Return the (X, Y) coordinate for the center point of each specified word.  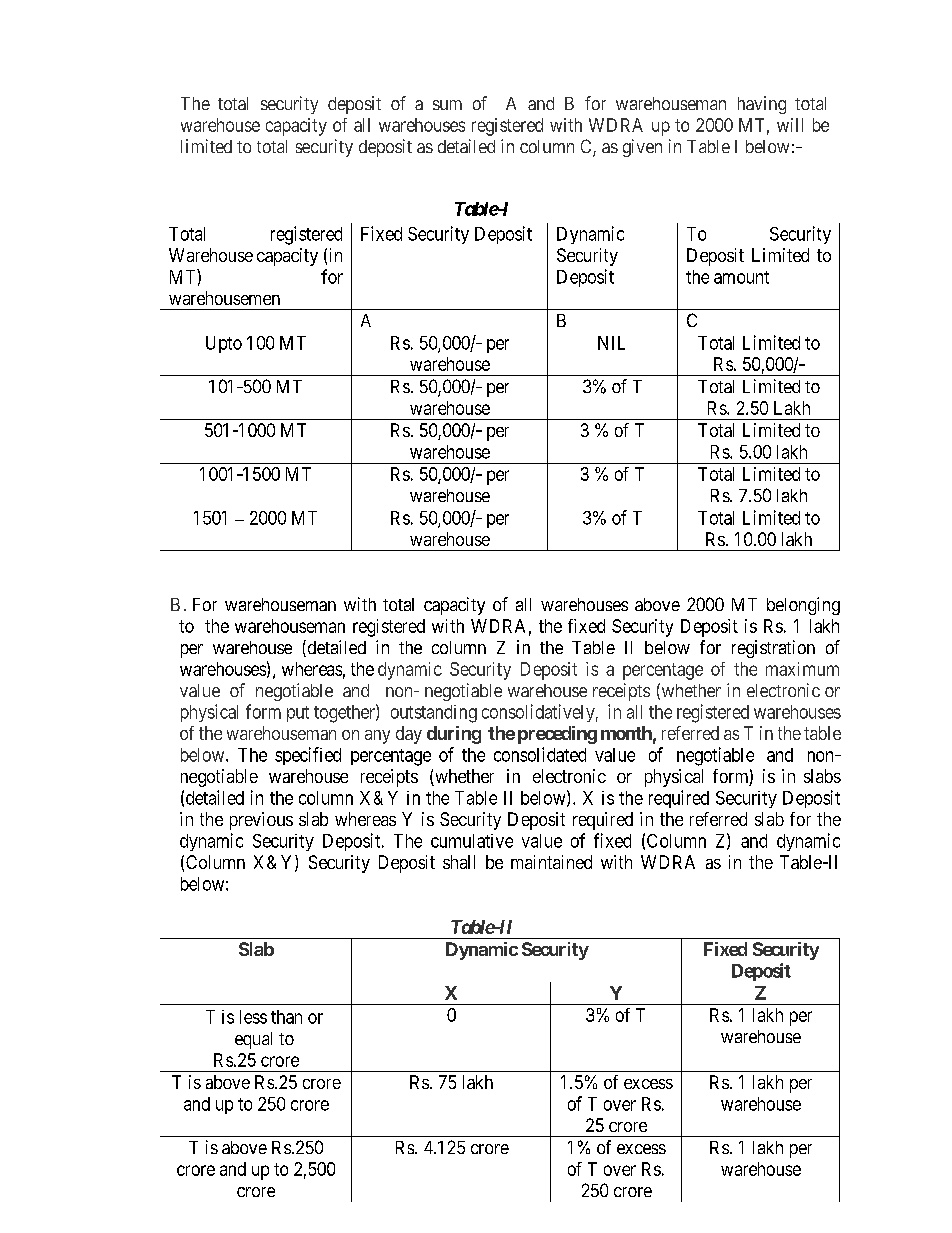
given (642, 148)
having (762, 105)
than (286, 1017)
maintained (551, 862)
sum (447, 105)
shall (459, 862)
